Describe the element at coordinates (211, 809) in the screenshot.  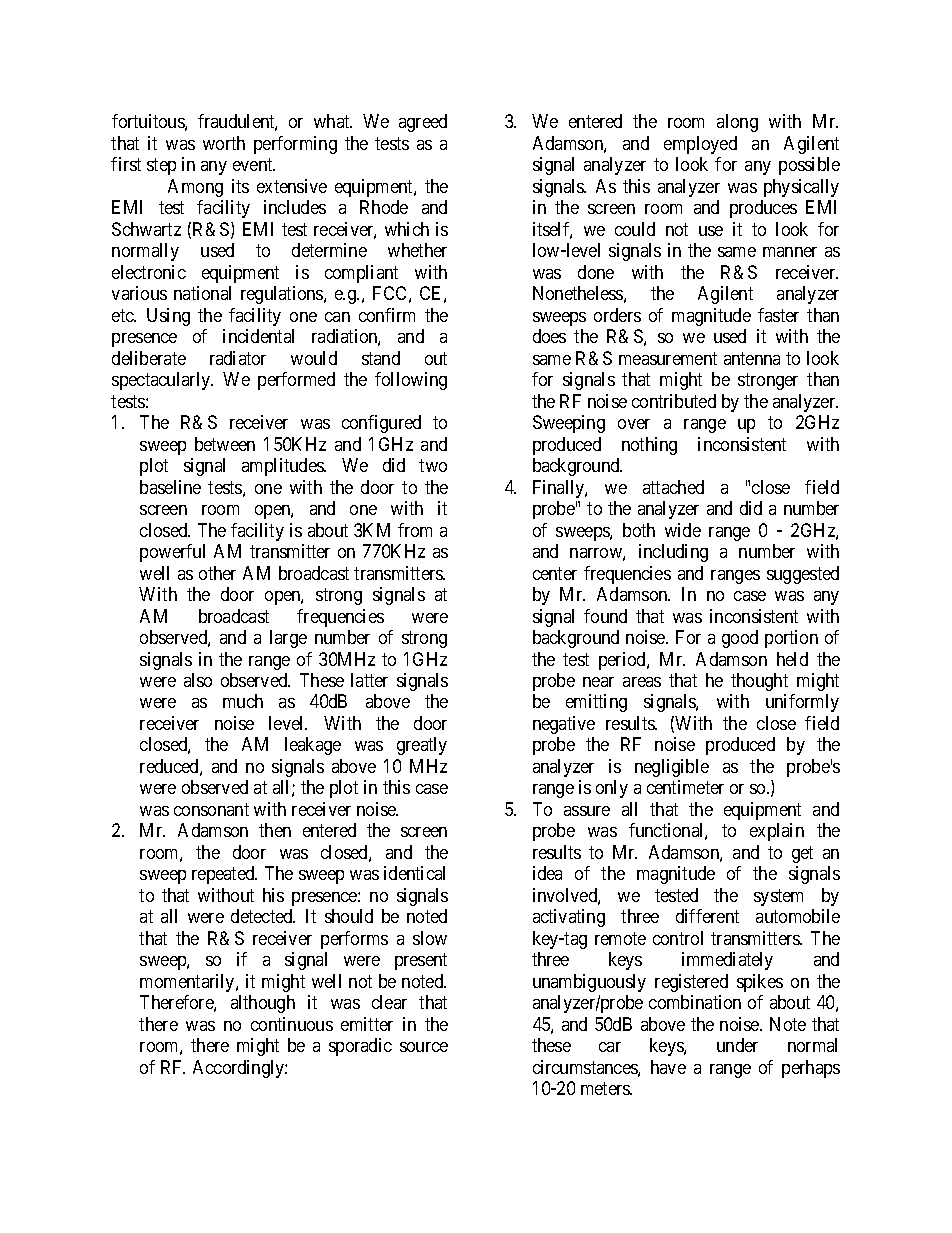
I see `consonant` at that location.
